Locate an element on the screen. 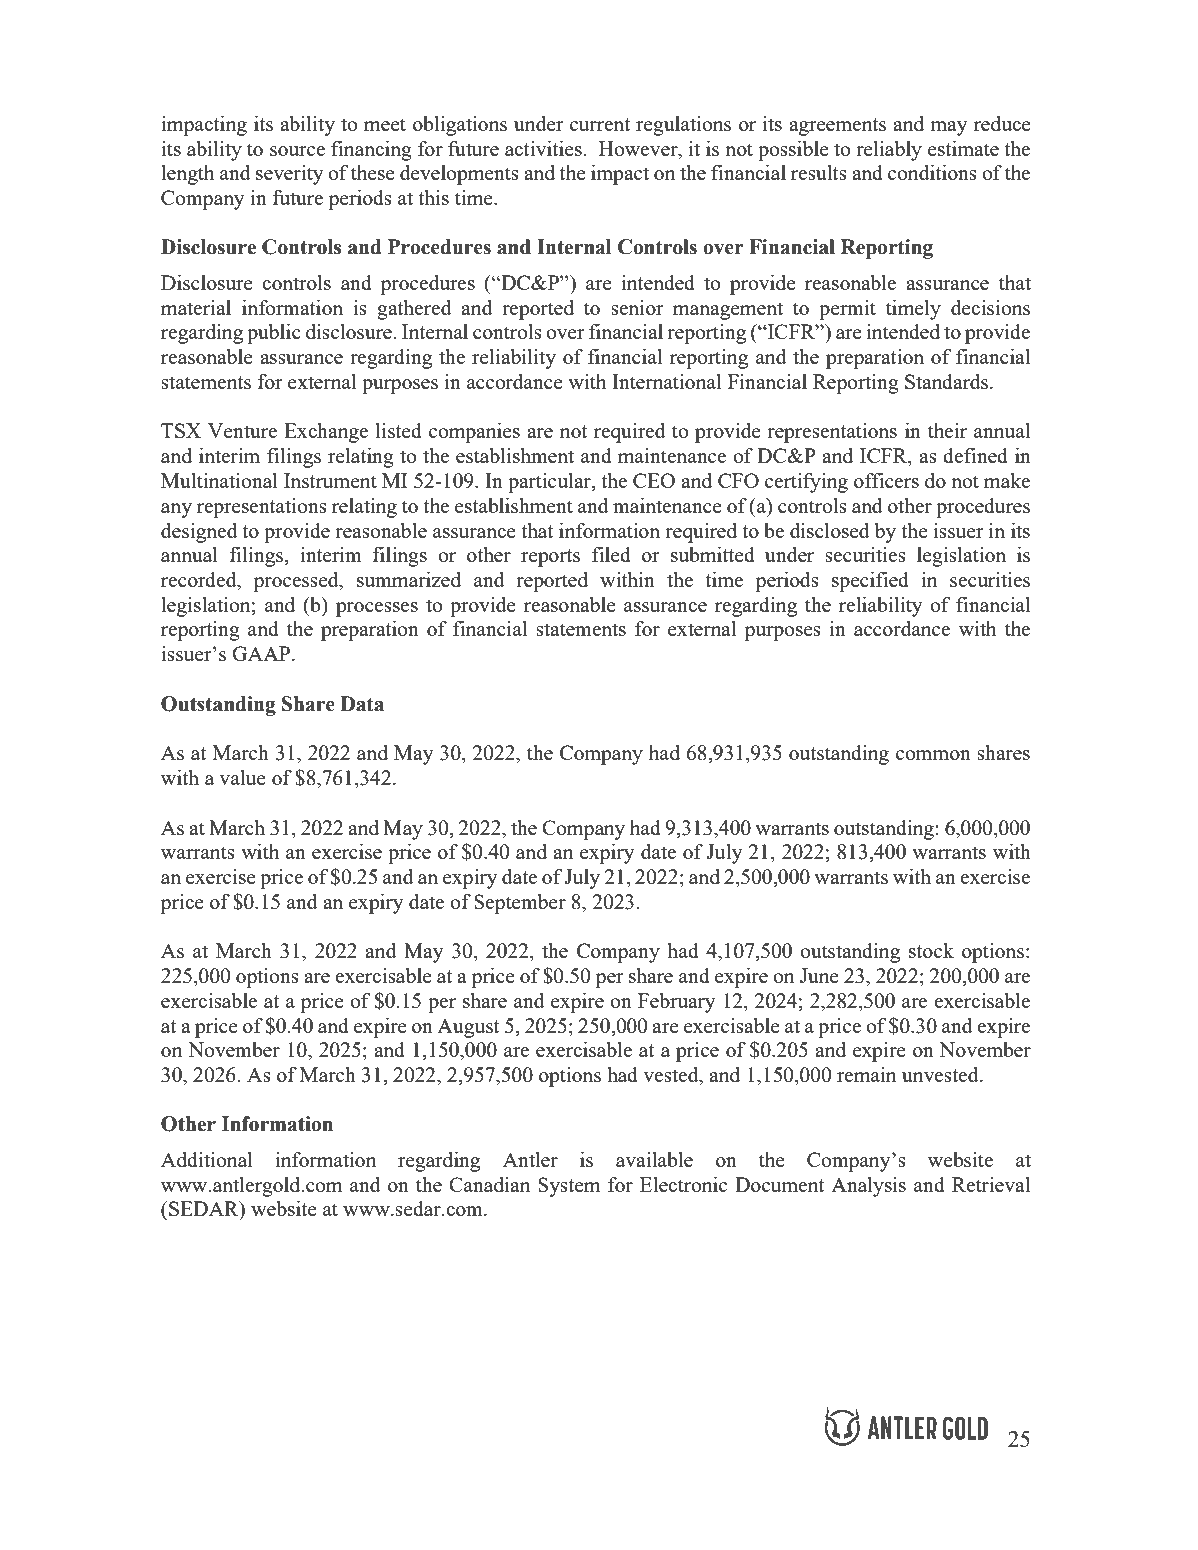  current is located at coordinates (600, 124).
